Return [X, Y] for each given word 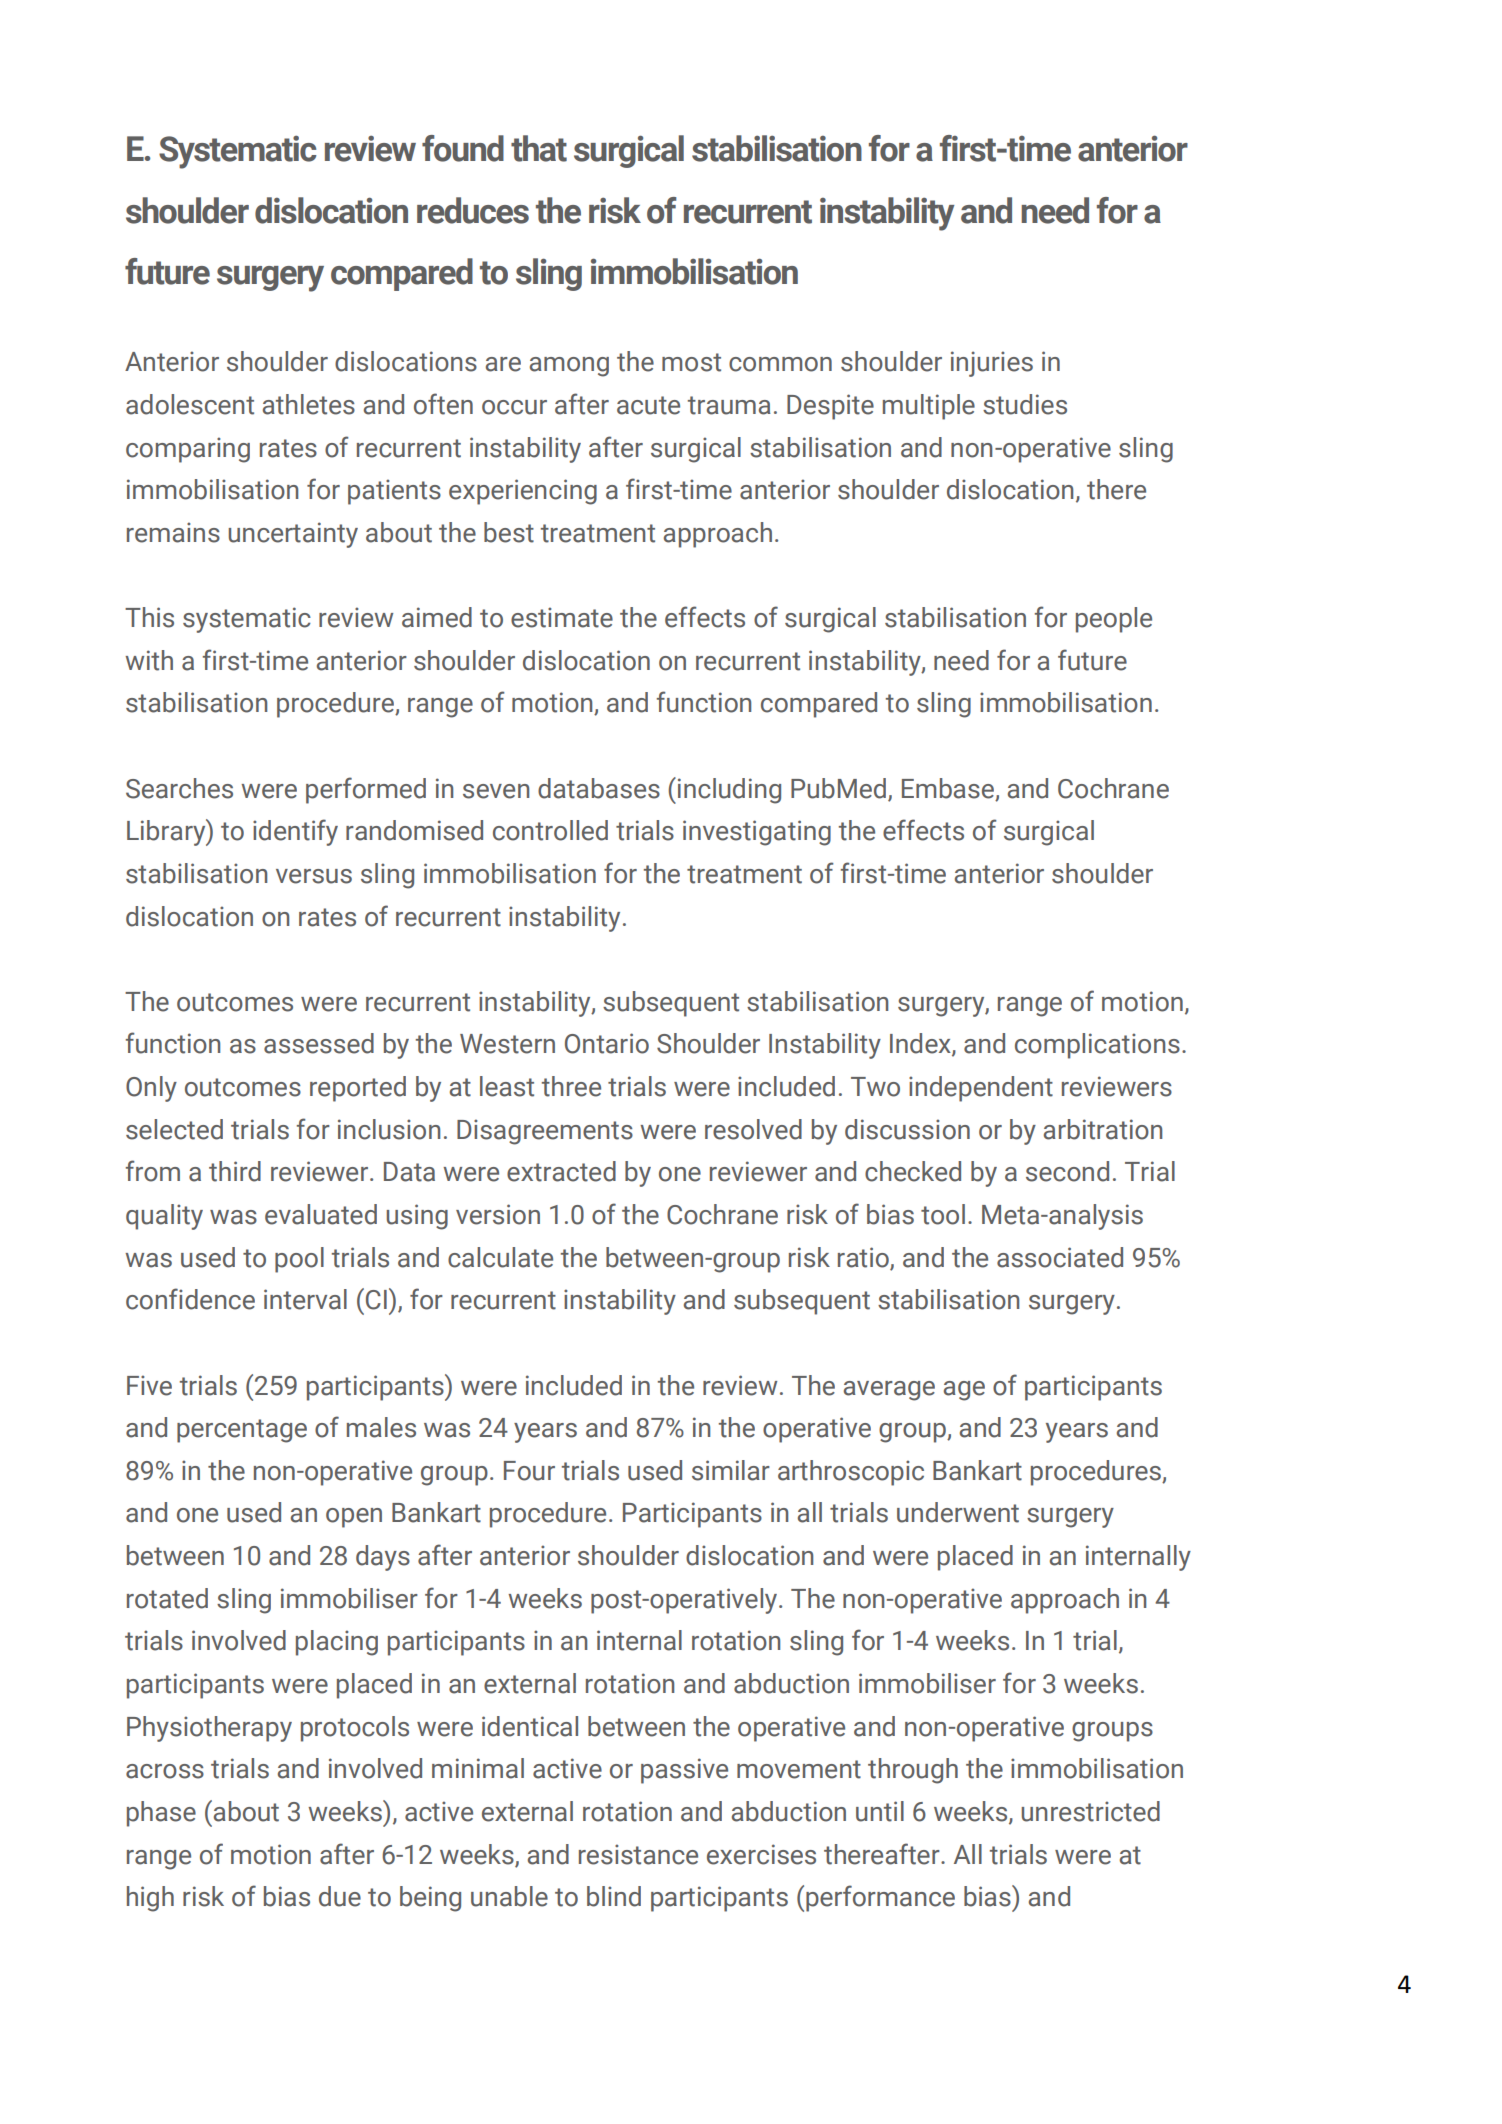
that [539, 148]
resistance [638, 1854]
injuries [992, 364]
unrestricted [1090, 1811]
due [340, 1896]
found [463, 148]
